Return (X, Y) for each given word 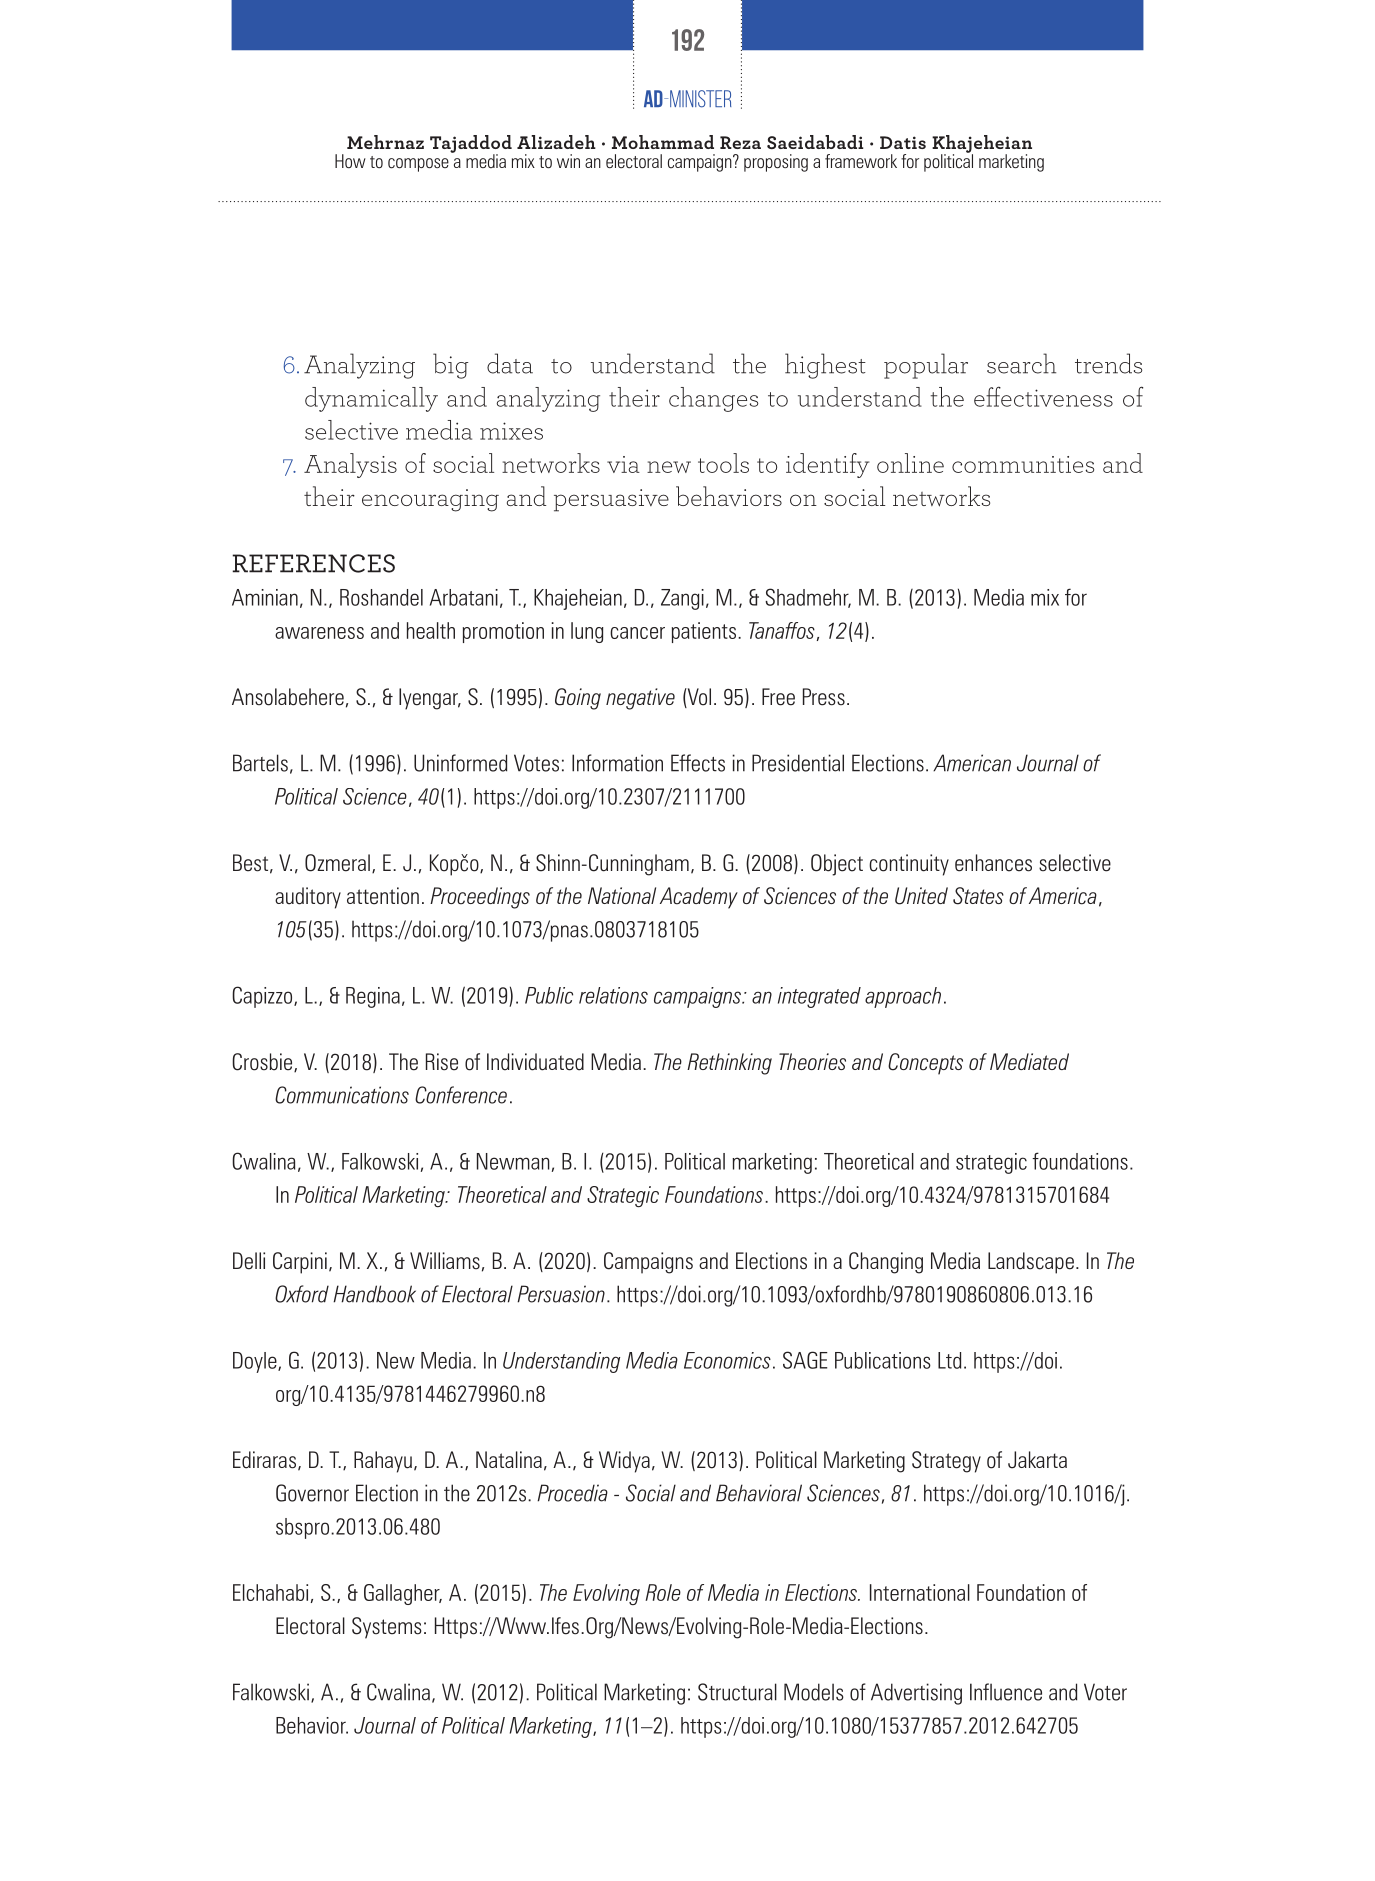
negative (640, 699)
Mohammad (663, 142)
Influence (1006, 1692)
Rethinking (729, 1064)
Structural (737, 1692)
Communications (342, 1095)
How (350, 161)
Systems (387, 1628)
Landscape (1031, 1263)
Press (824, 697)
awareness (319, 633)
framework (861, 161)
